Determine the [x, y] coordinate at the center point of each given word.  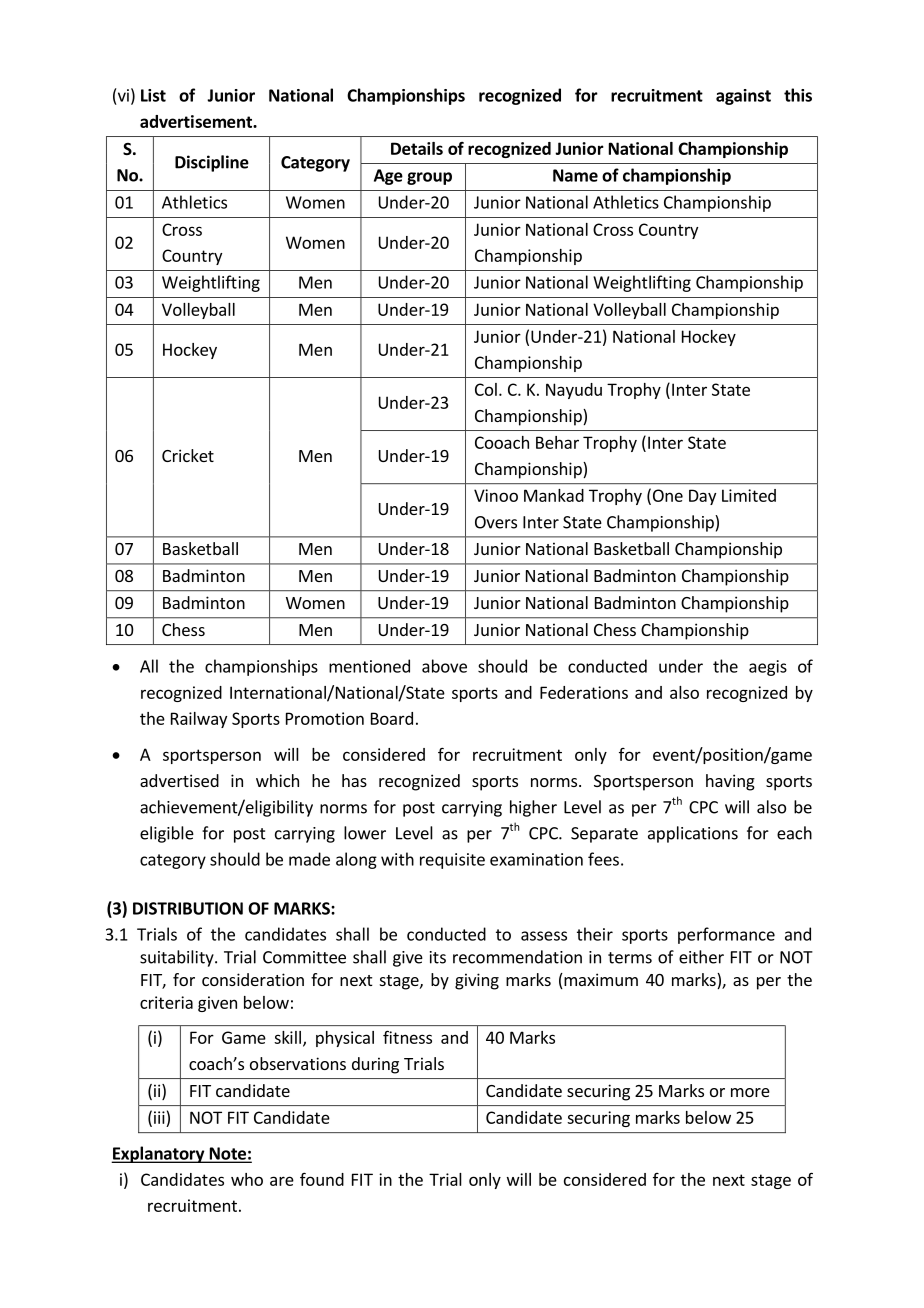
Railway [199, 720]
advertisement [197, 121]
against [743, 97]
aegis [768, 668]
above [444, 666]
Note [227, 1154]
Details [417, 148]
